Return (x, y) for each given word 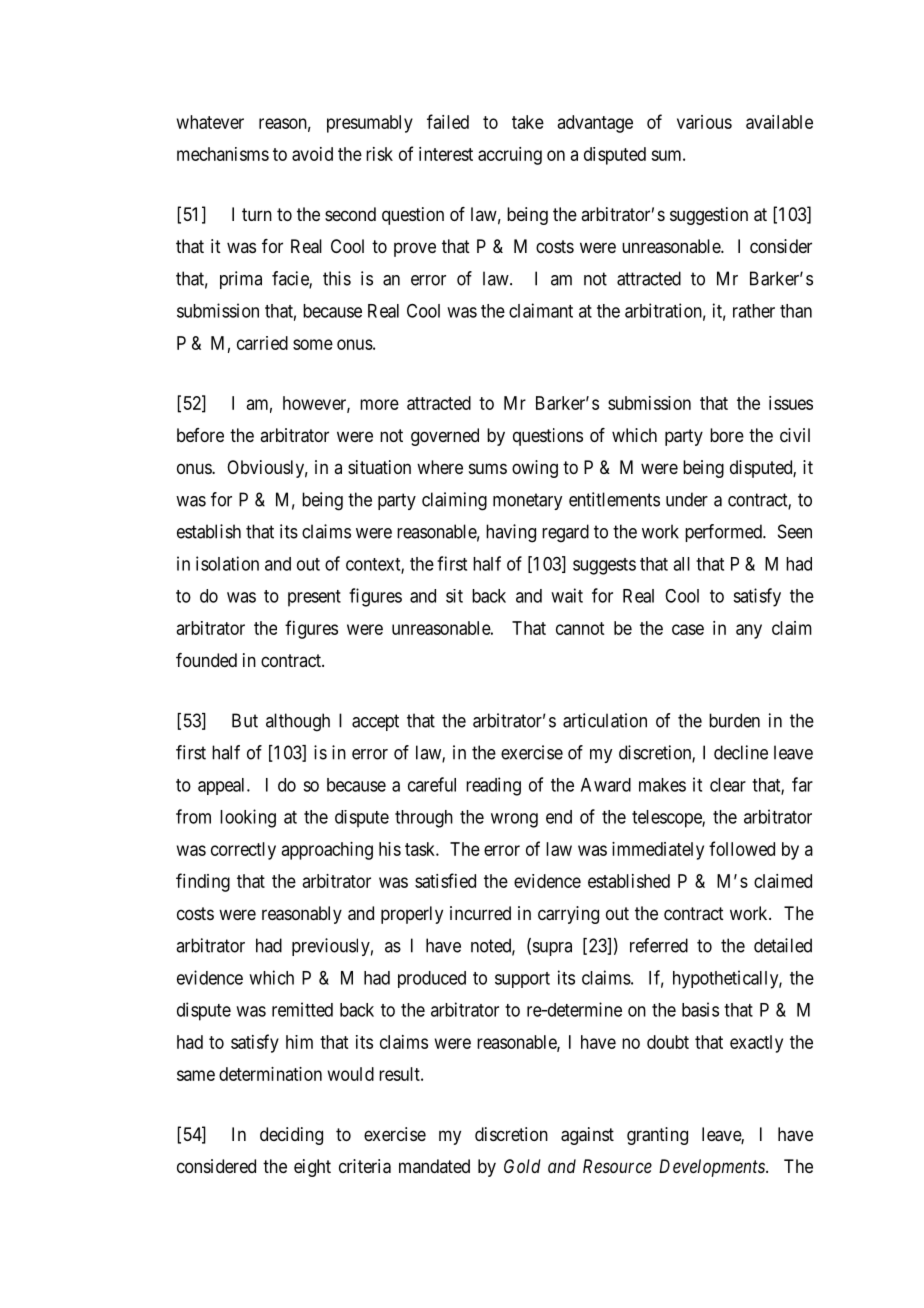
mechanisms (223, 154)
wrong (514, 820)
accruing (510, 156)
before (200, 435)
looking (248, 818)
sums (488, 468)
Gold (522, 1166)
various (704, 122)
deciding (291, 1136)
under (687, 499)
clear (728, 785)
